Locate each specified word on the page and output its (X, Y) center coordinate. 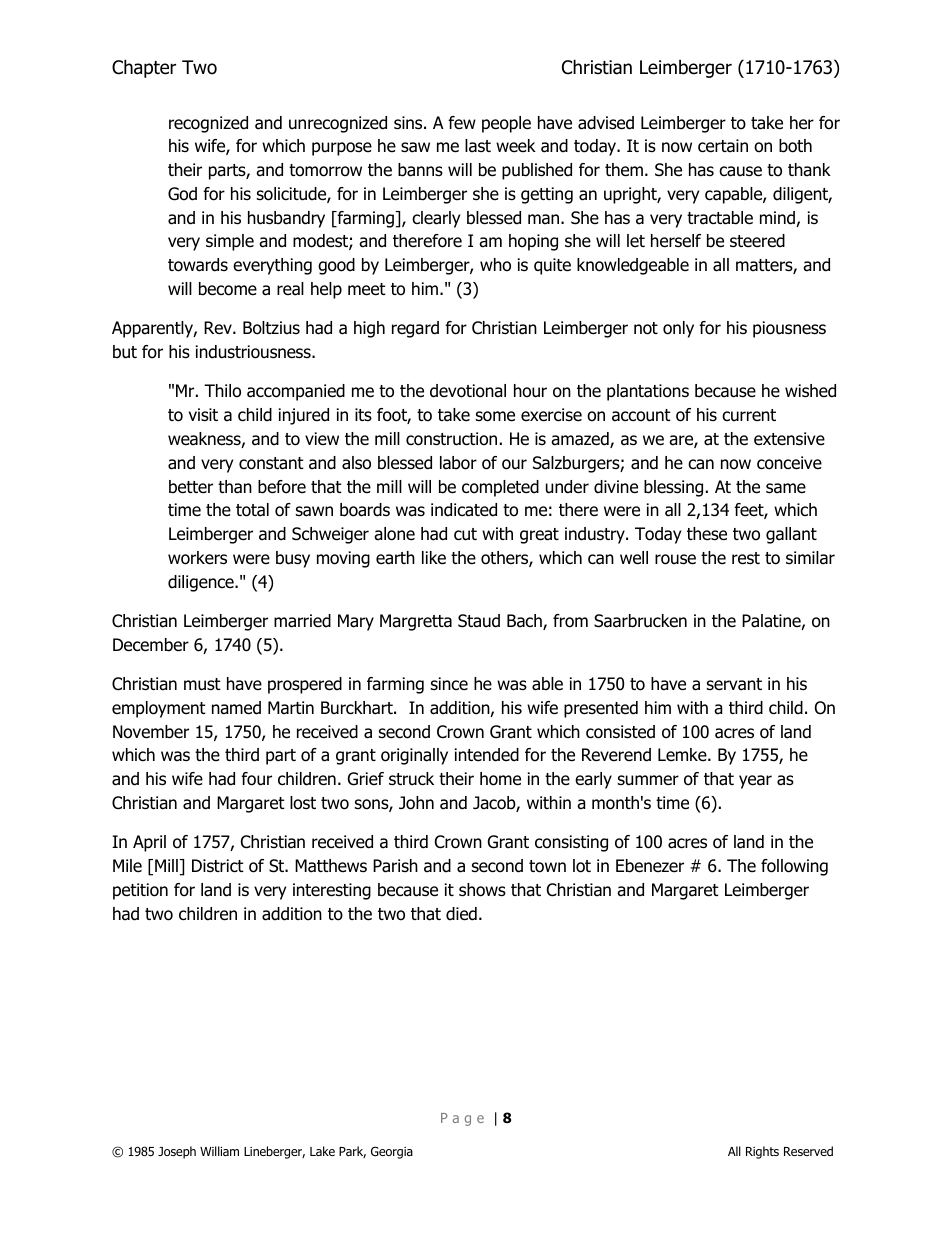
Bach (525, 622)
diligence (202, 583)
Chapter (144, 68)
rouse (675, 559)
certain (723, 146)
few (462, 123)
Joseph (177, 1152)
